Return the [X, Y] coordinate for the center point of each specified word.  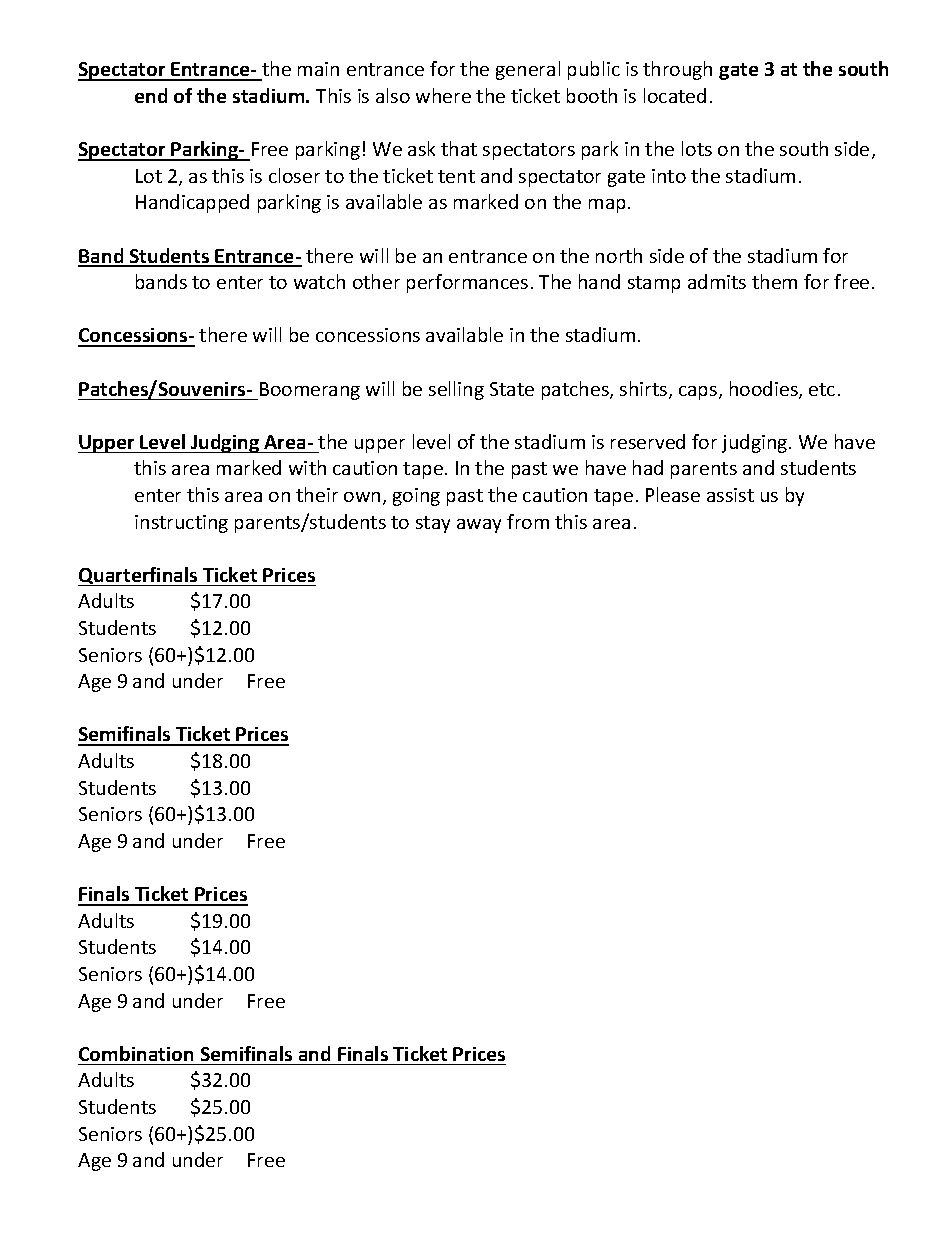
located [675, 95]
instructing [181, 524]
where [443, 95]
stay [433, 524]
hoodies [765, 390]
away [479, 526]
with [307, 467]
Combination [136, 1053]
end [151, 95]
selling [456, 390]
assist [730, 495]
